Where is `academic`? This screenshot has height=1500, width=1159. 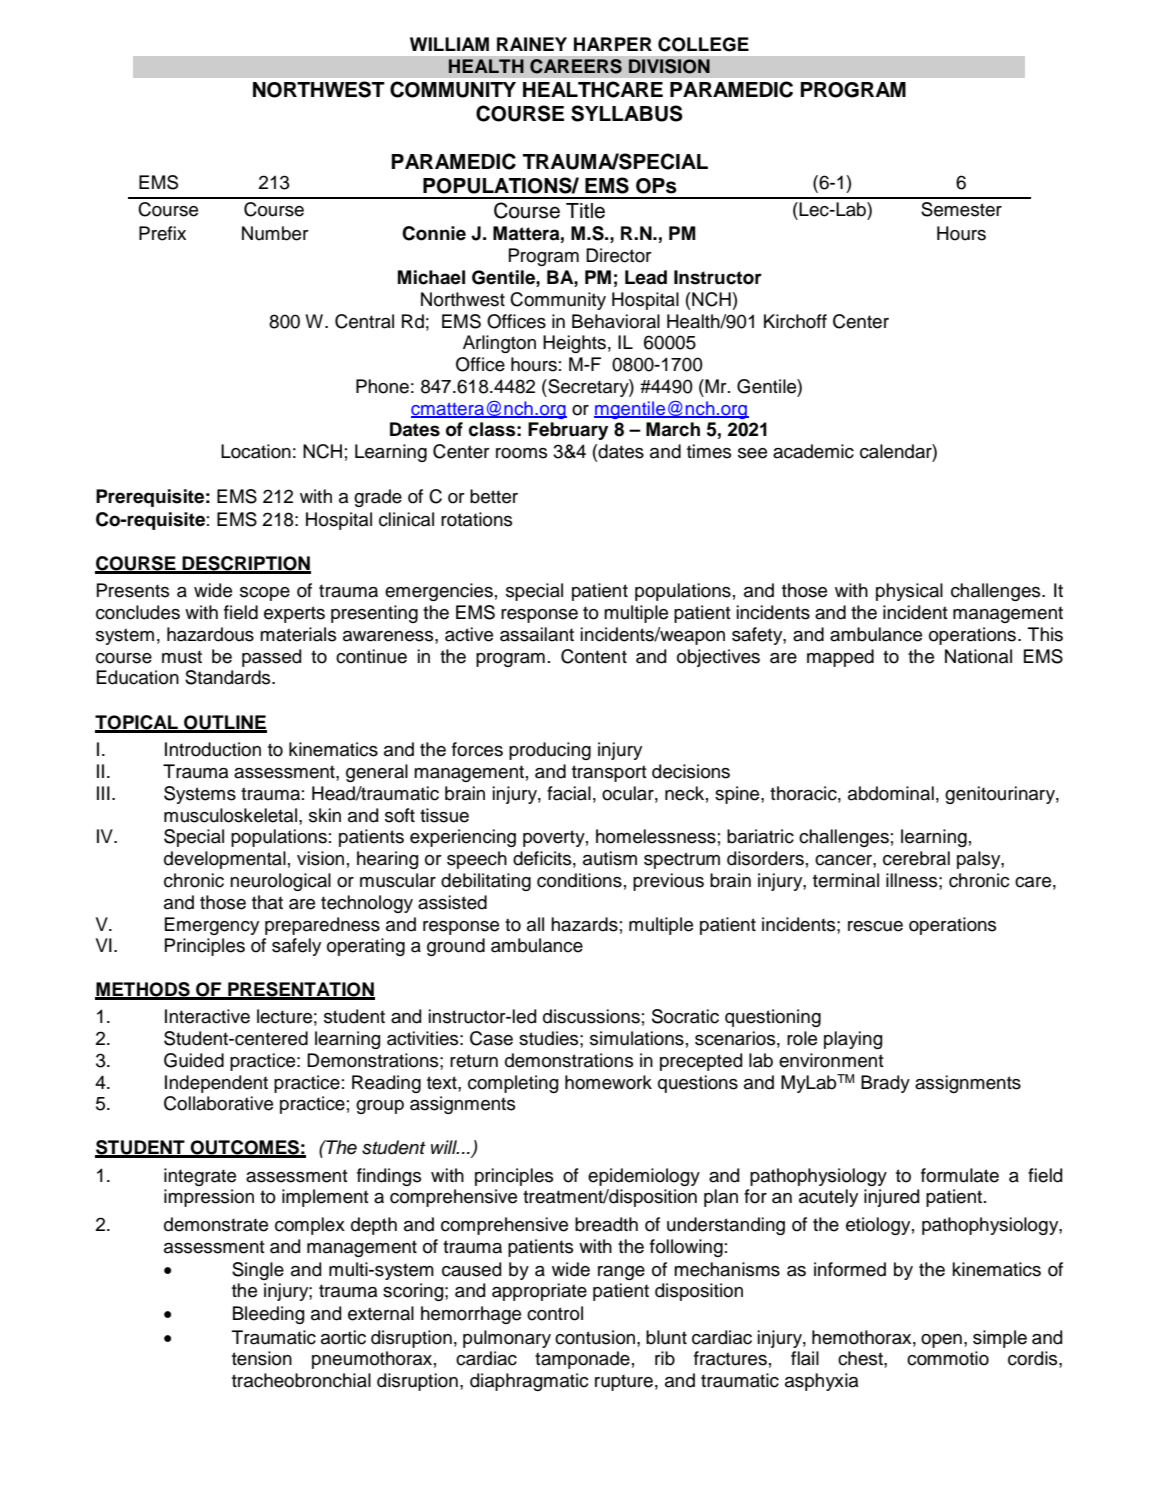 academic is located at coordinates (813, 451).
